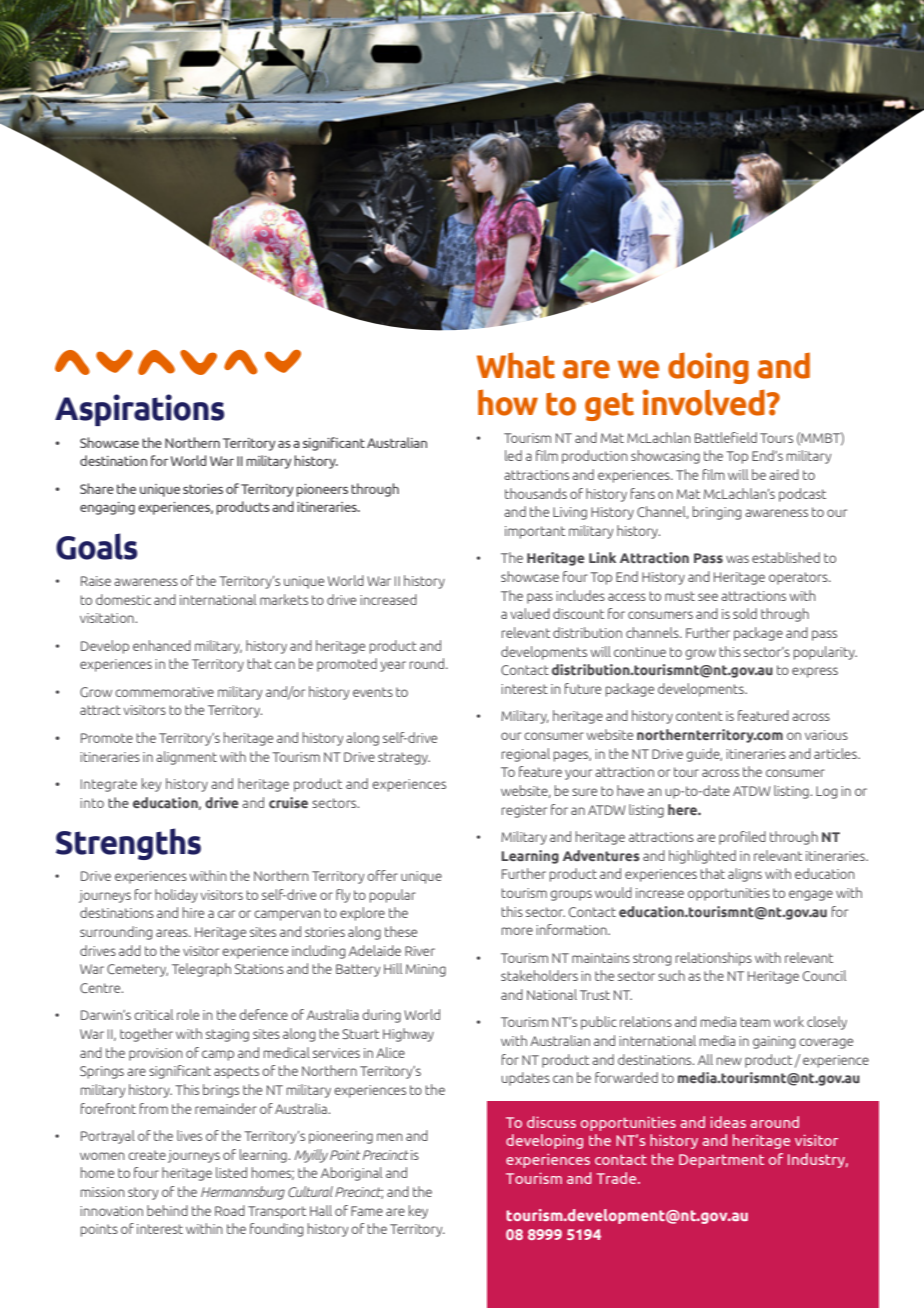  I want to click on behind, so click(167, 1210).
